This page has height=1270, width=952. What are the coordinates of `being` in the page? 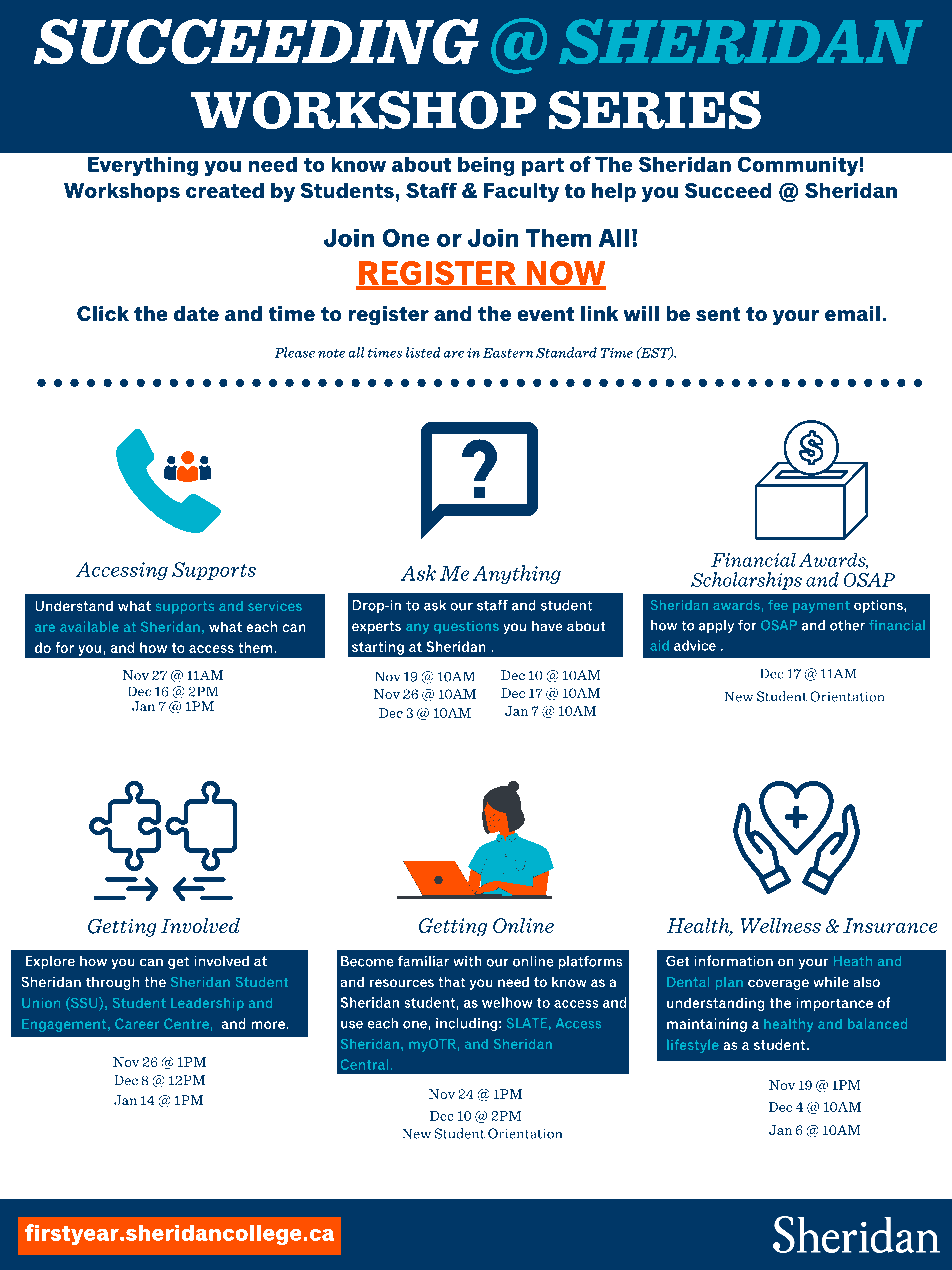 It's located at (486, 166).
